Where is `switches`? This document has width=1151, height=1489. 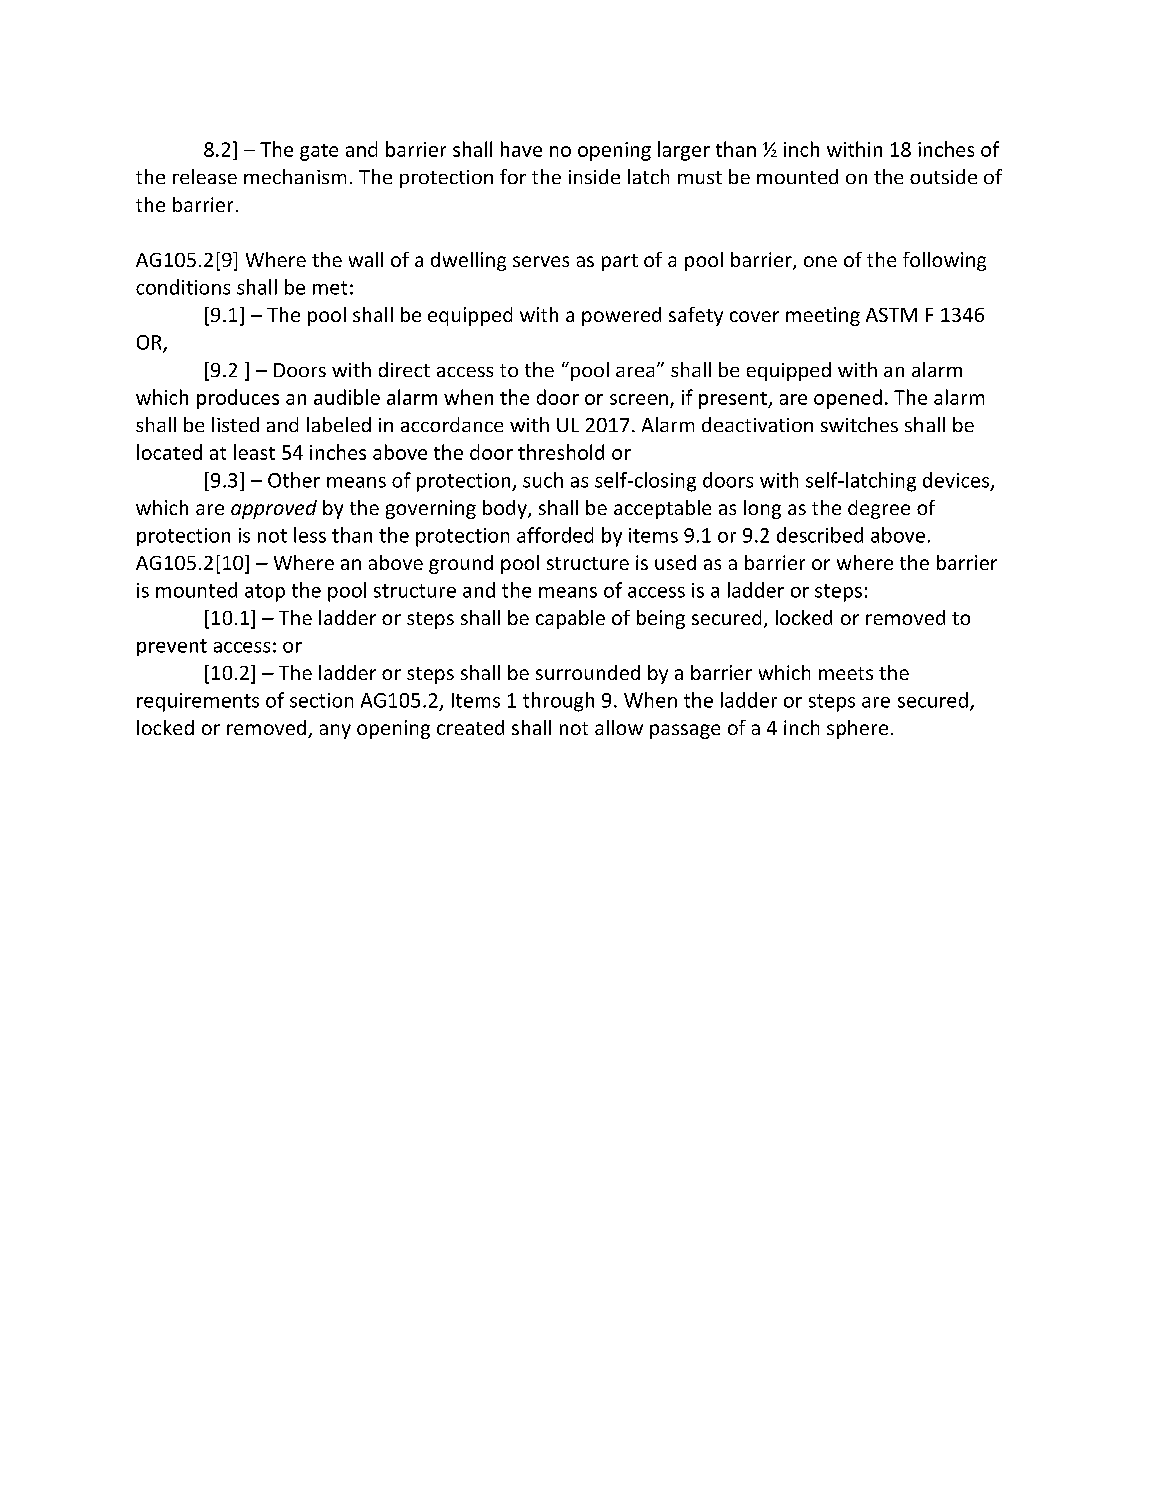
switches is located at coordinates (859, 424).
